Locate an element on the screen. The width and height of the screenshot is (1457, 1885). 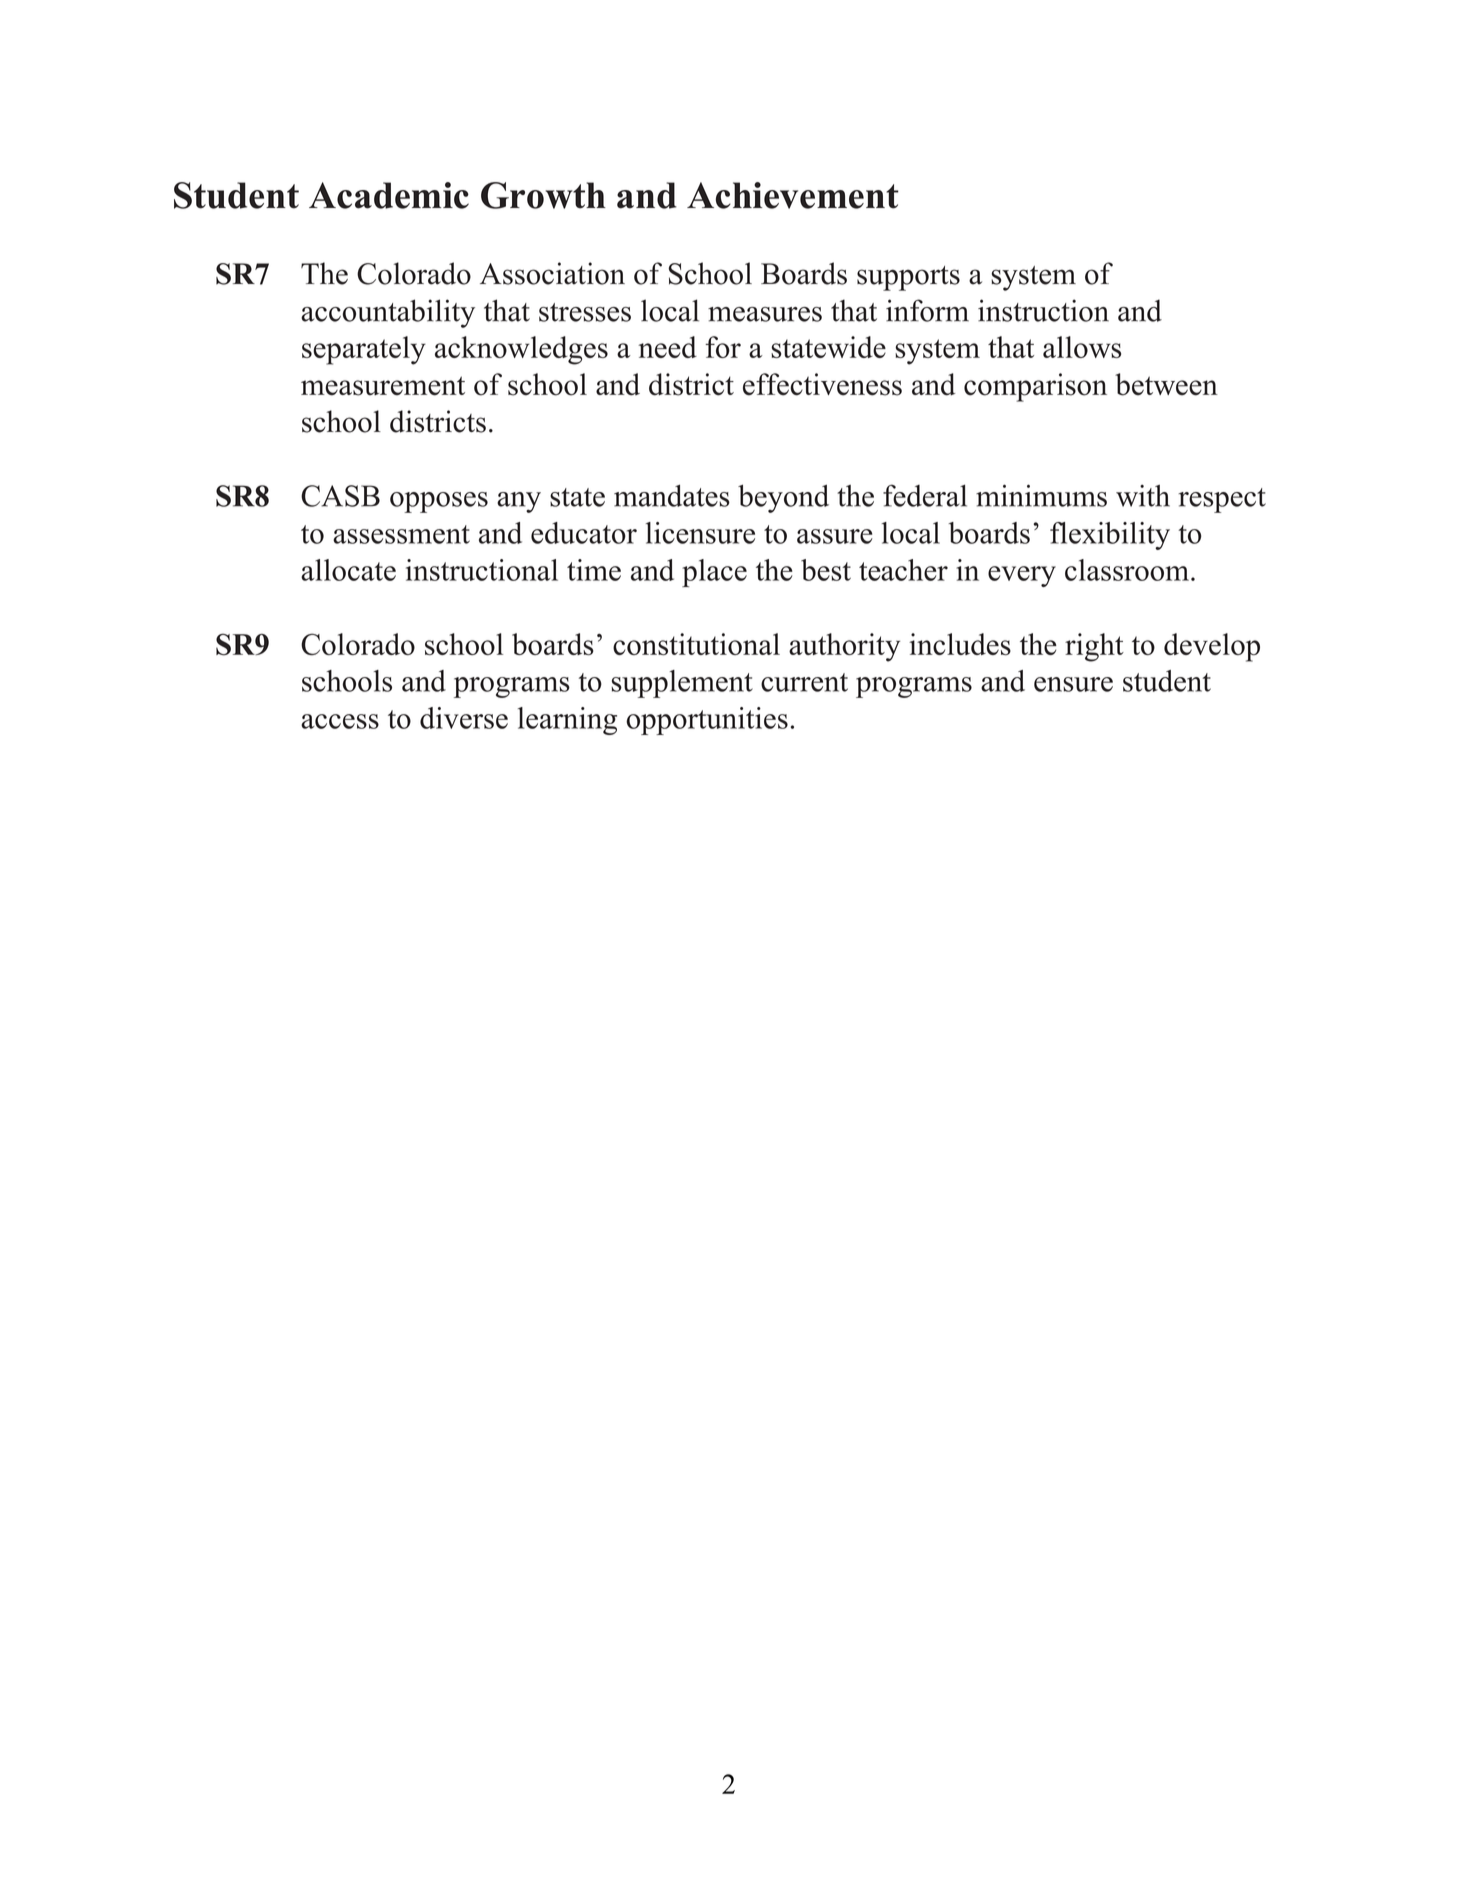
acknowledges is located at coordinates (521, 350).
